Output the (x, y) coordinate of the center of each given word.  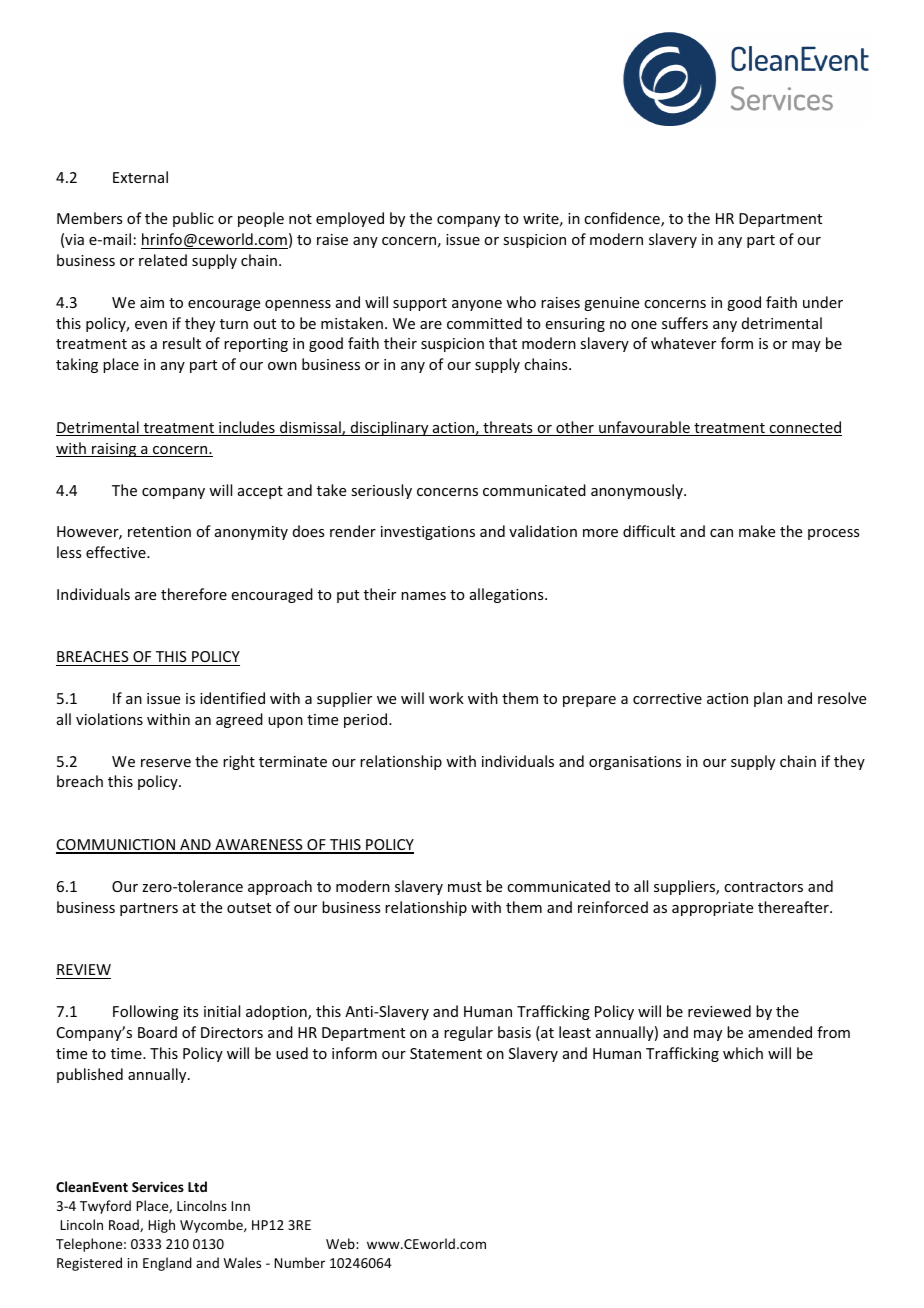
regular (468, 1033)
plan (768, 699)
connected (804, 428)
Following (146, 1012)
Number (299, 1262)
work (446, 698)
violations (109, 719)
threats (508, 428)
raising (114, 450)
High (161, 1226)
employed (350, 219)
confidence (623, 219)
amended (780, 1032)
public (193, 219)
